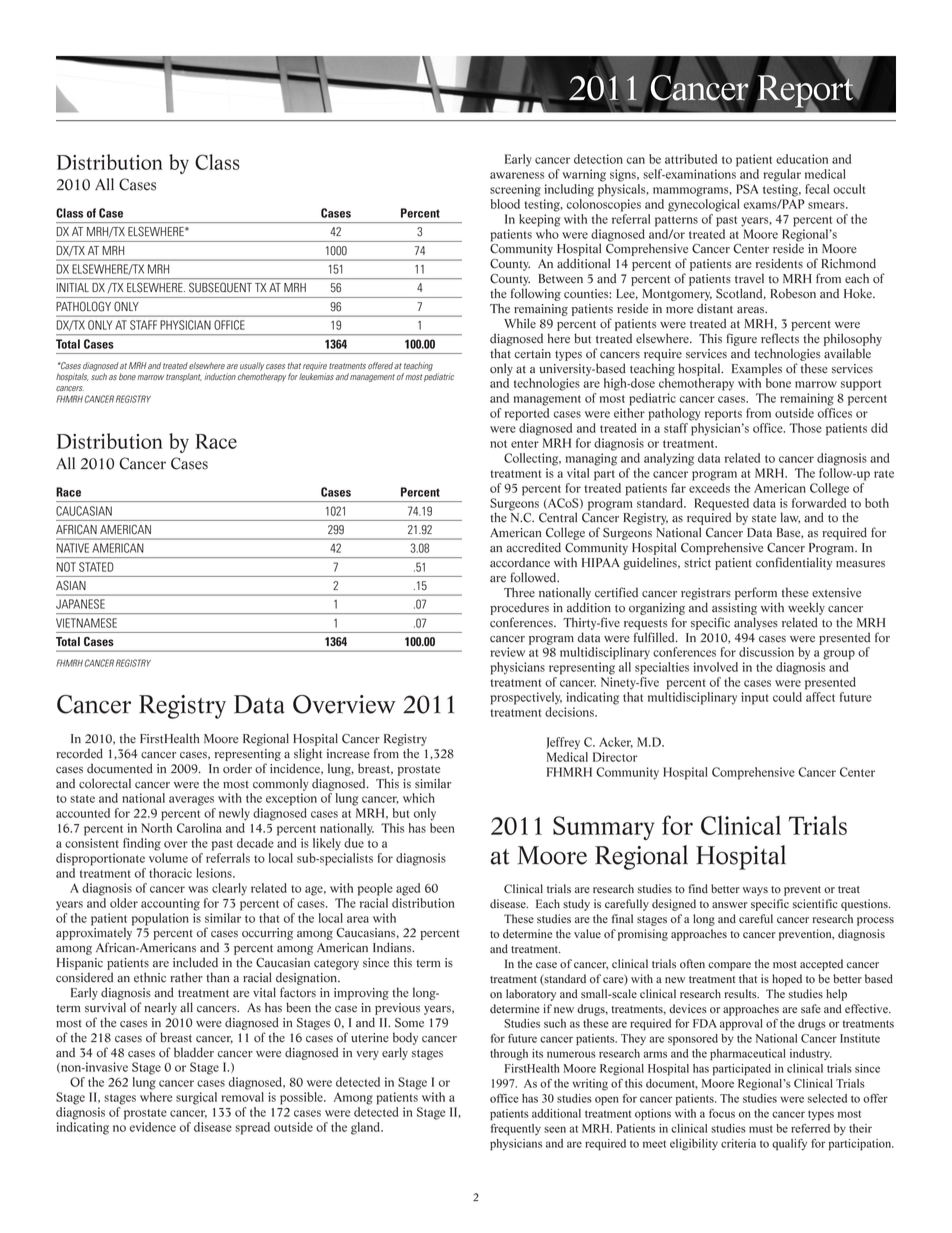 The image size is (952, 1233). What do you see at coordinates (516, 1130) in the document?
I see `frequently` at bounding box center [516, 1130].
